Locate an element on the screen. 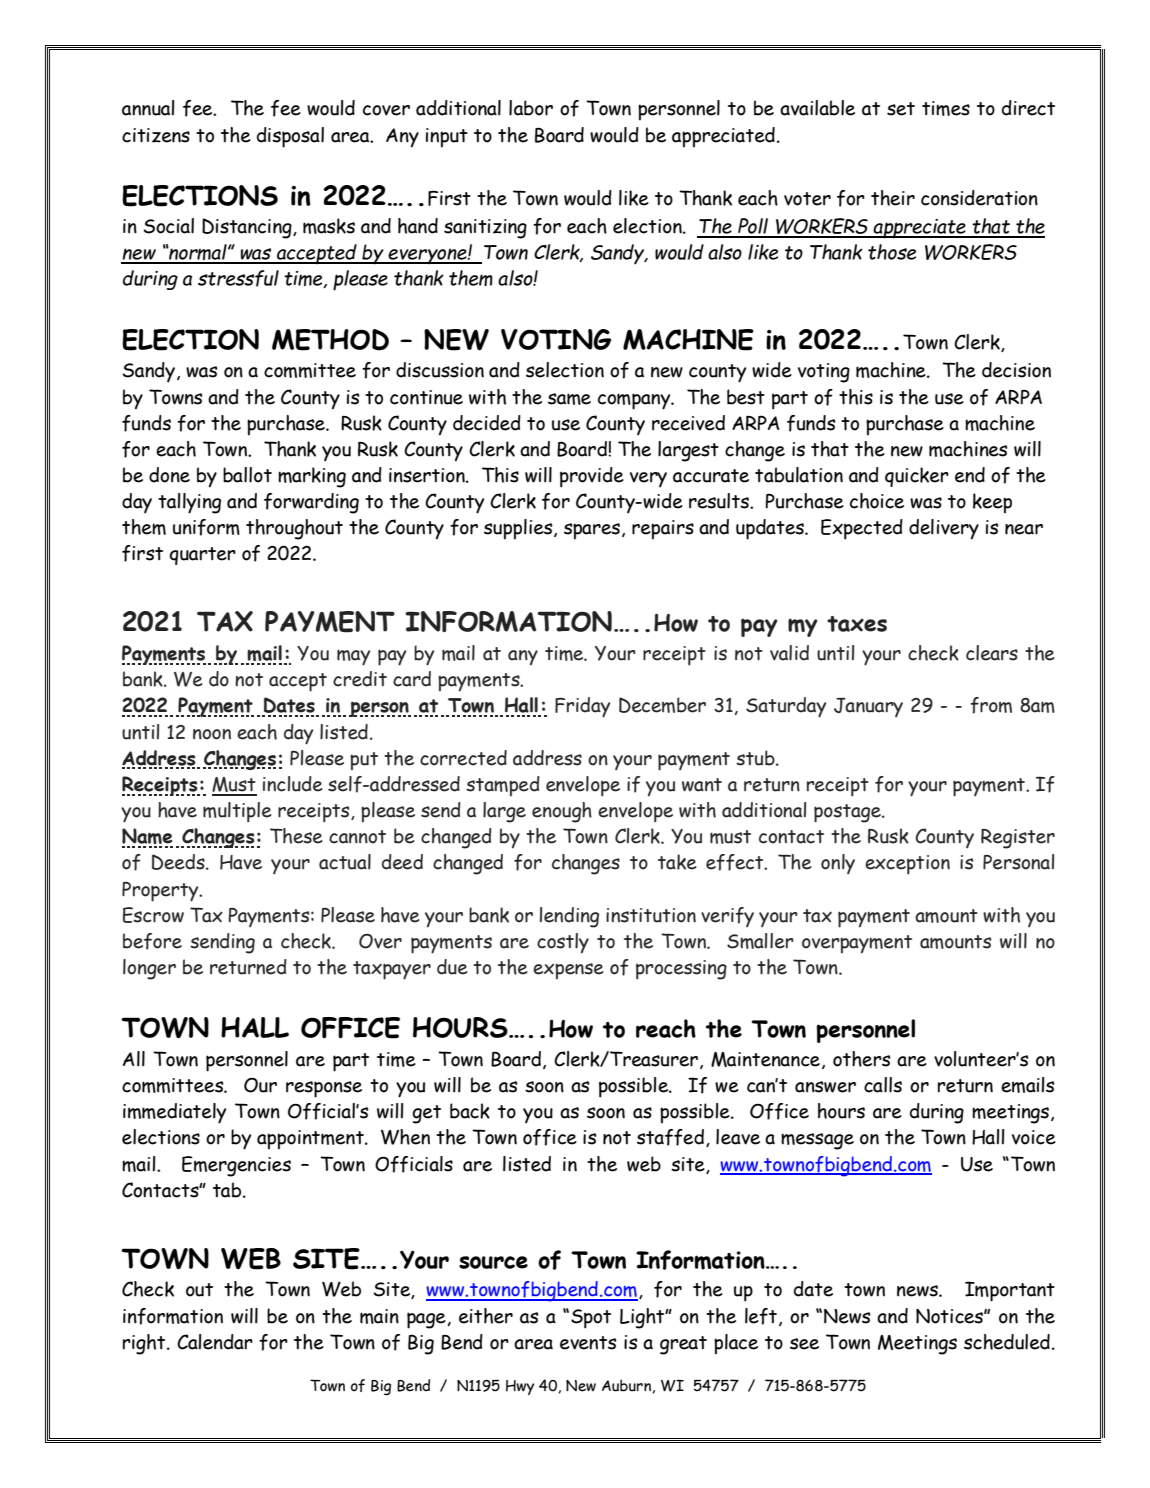 The image size is (1150, 1488). labor is located at coordinates (531, 108).
